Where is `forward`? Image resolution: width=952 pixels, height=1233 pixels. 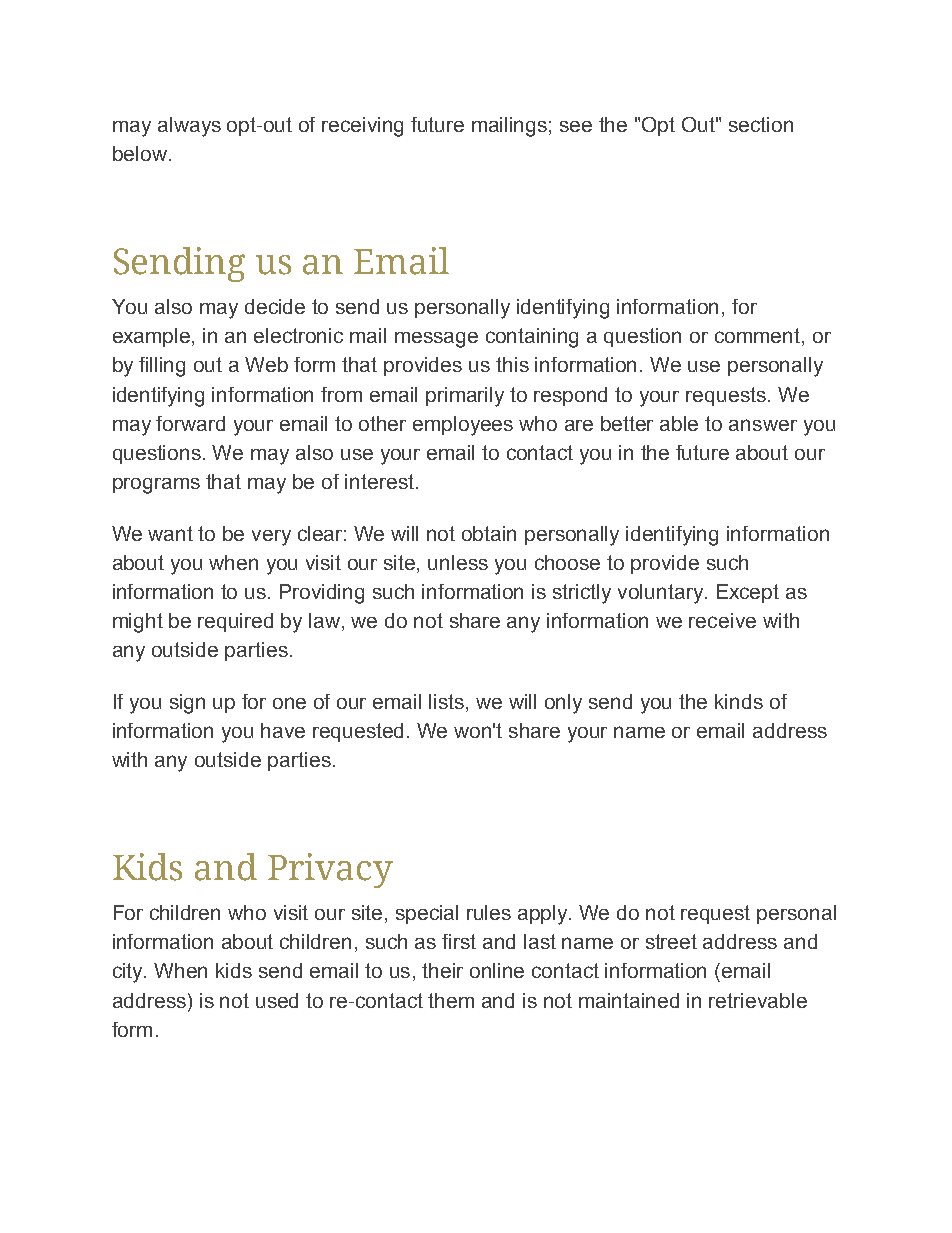 forward is located at coordinates (190, 423).
